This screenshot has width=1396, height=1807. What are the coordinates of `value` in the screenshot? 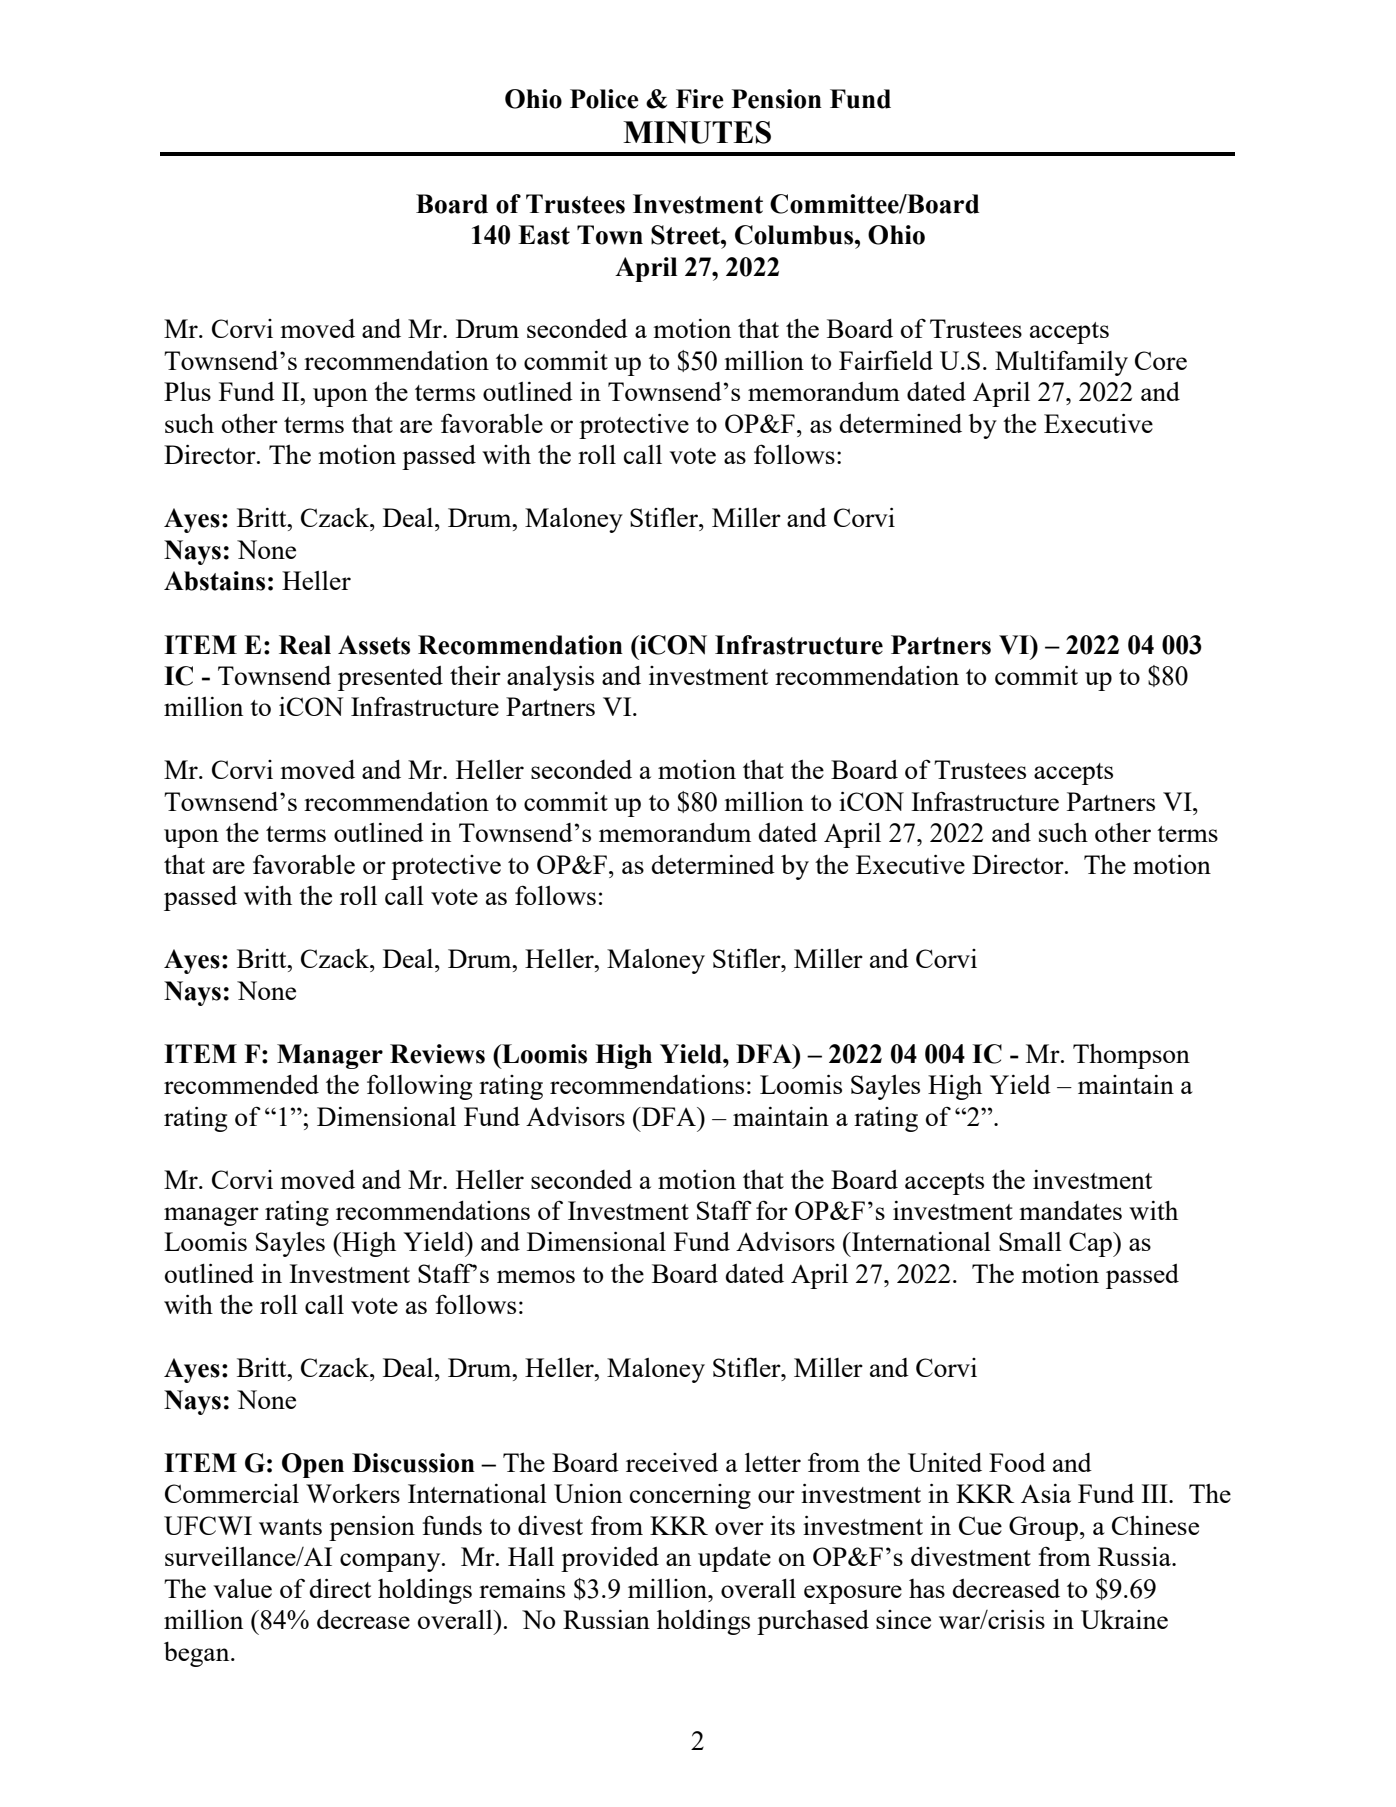 It's located at (242, 1588).
